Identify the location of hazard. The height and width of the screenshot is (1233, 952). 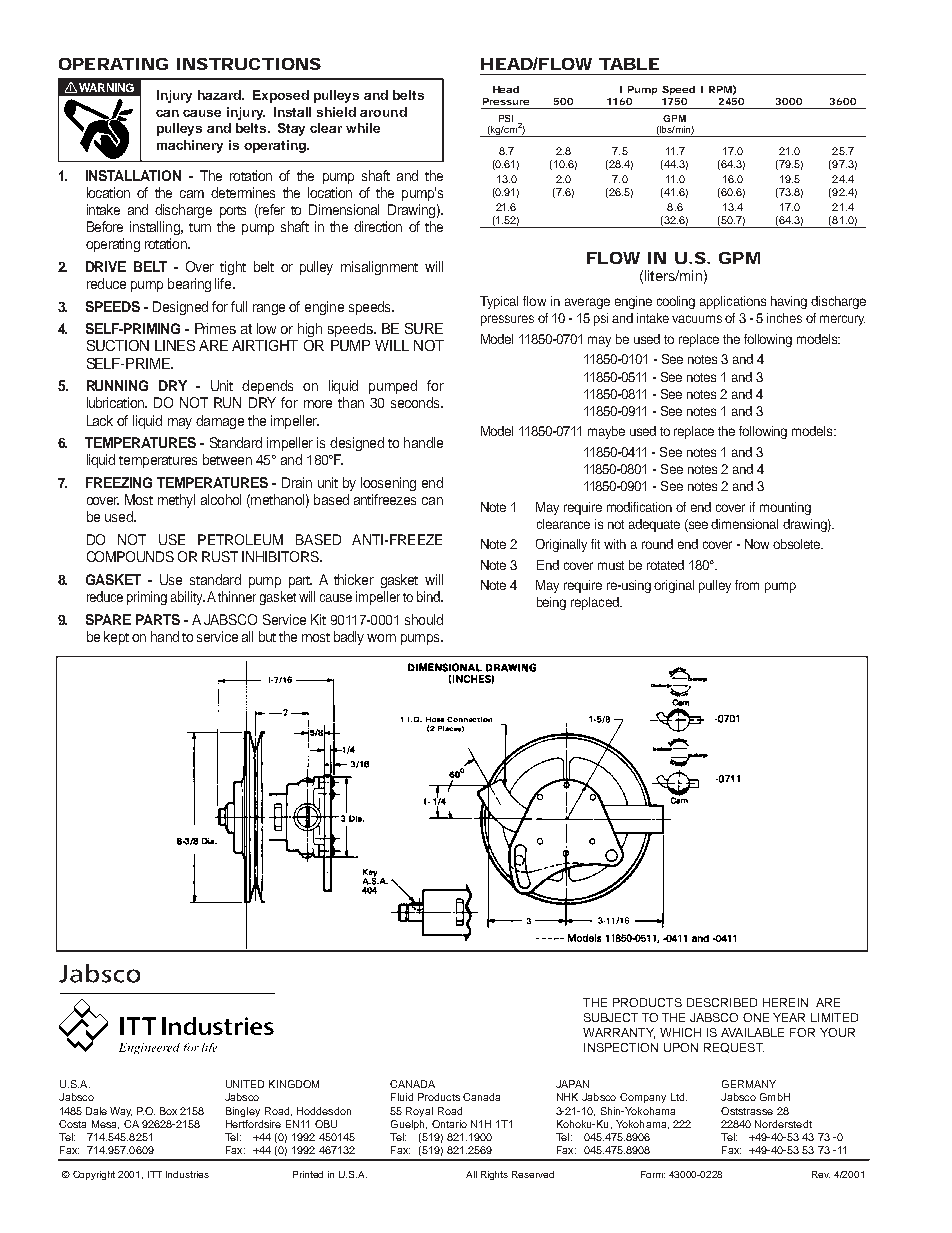
(220, 95).
